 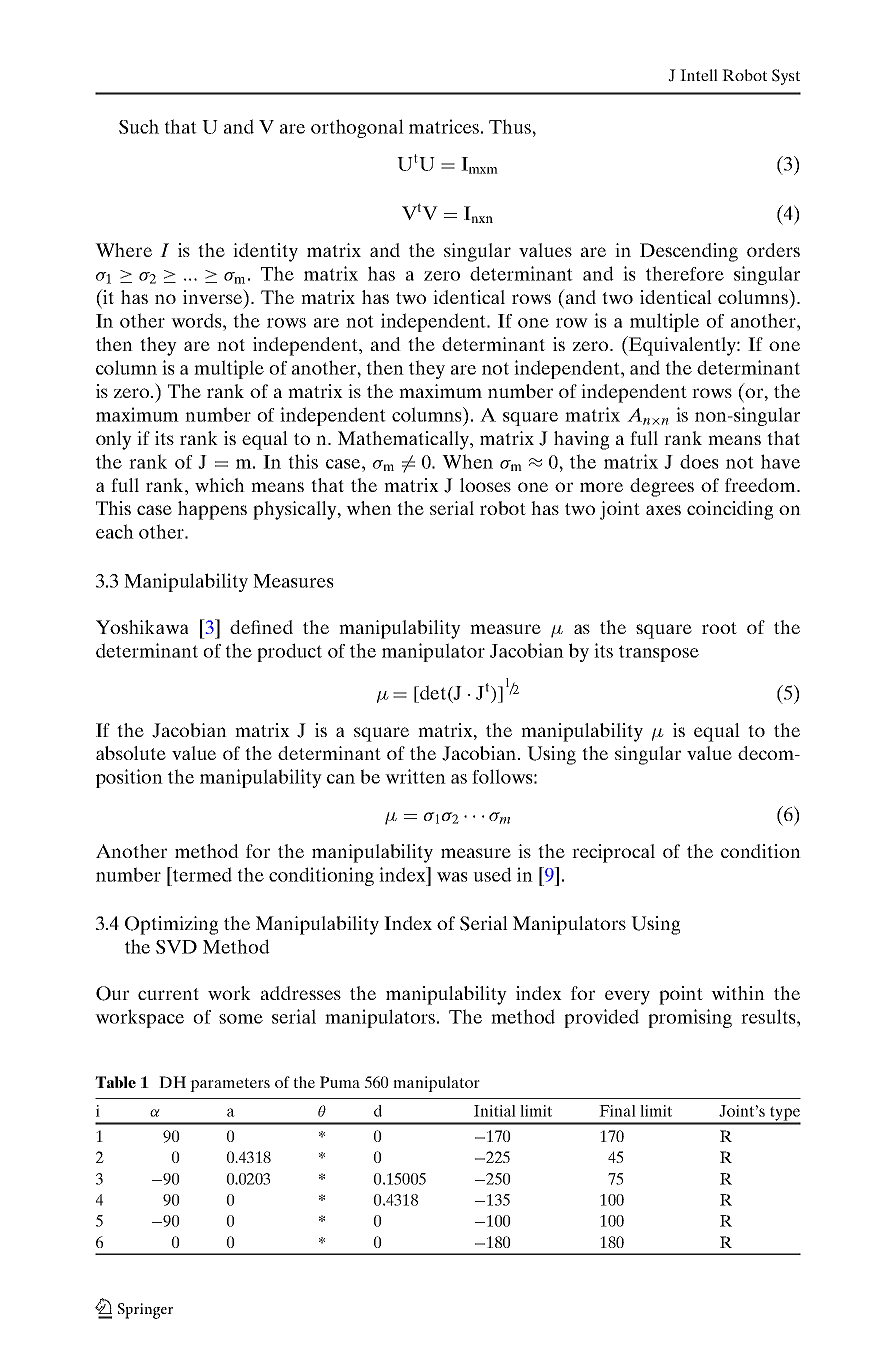 I want to click on written, so click(x=415, y=776).
